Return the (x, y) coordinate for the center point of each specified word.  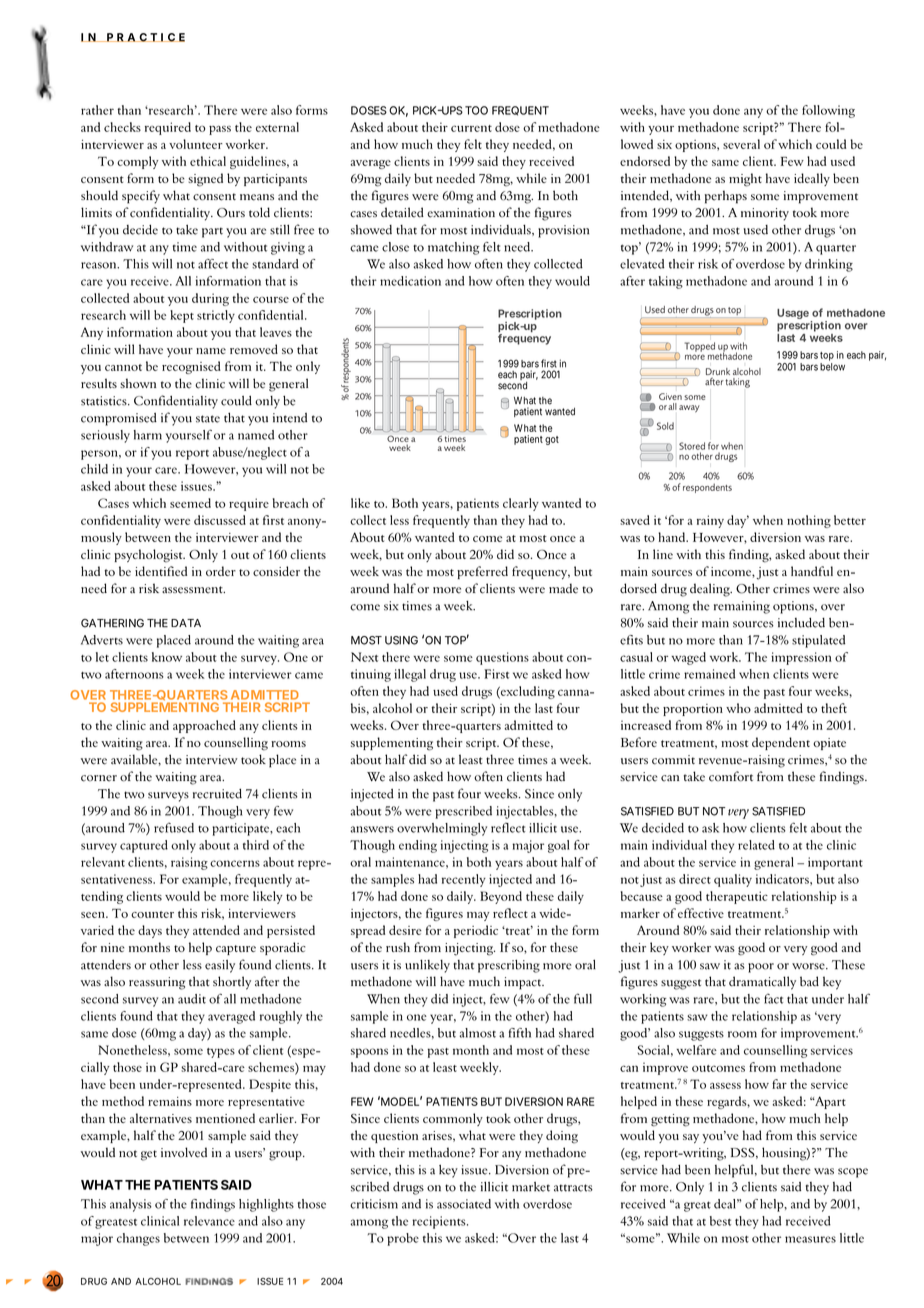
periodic (476, 931)
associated (464, 1204)
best (720, 1221)
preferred (482, 572)
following (828, 111)
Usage (794, 315)
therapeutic (737, 897)
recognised (191, 367)
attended (216, 930)
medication (410, 281)
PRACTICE (145, 37)
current (471, 128)
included (801, 623)
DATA (186, 623)
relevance (209, 1221)
